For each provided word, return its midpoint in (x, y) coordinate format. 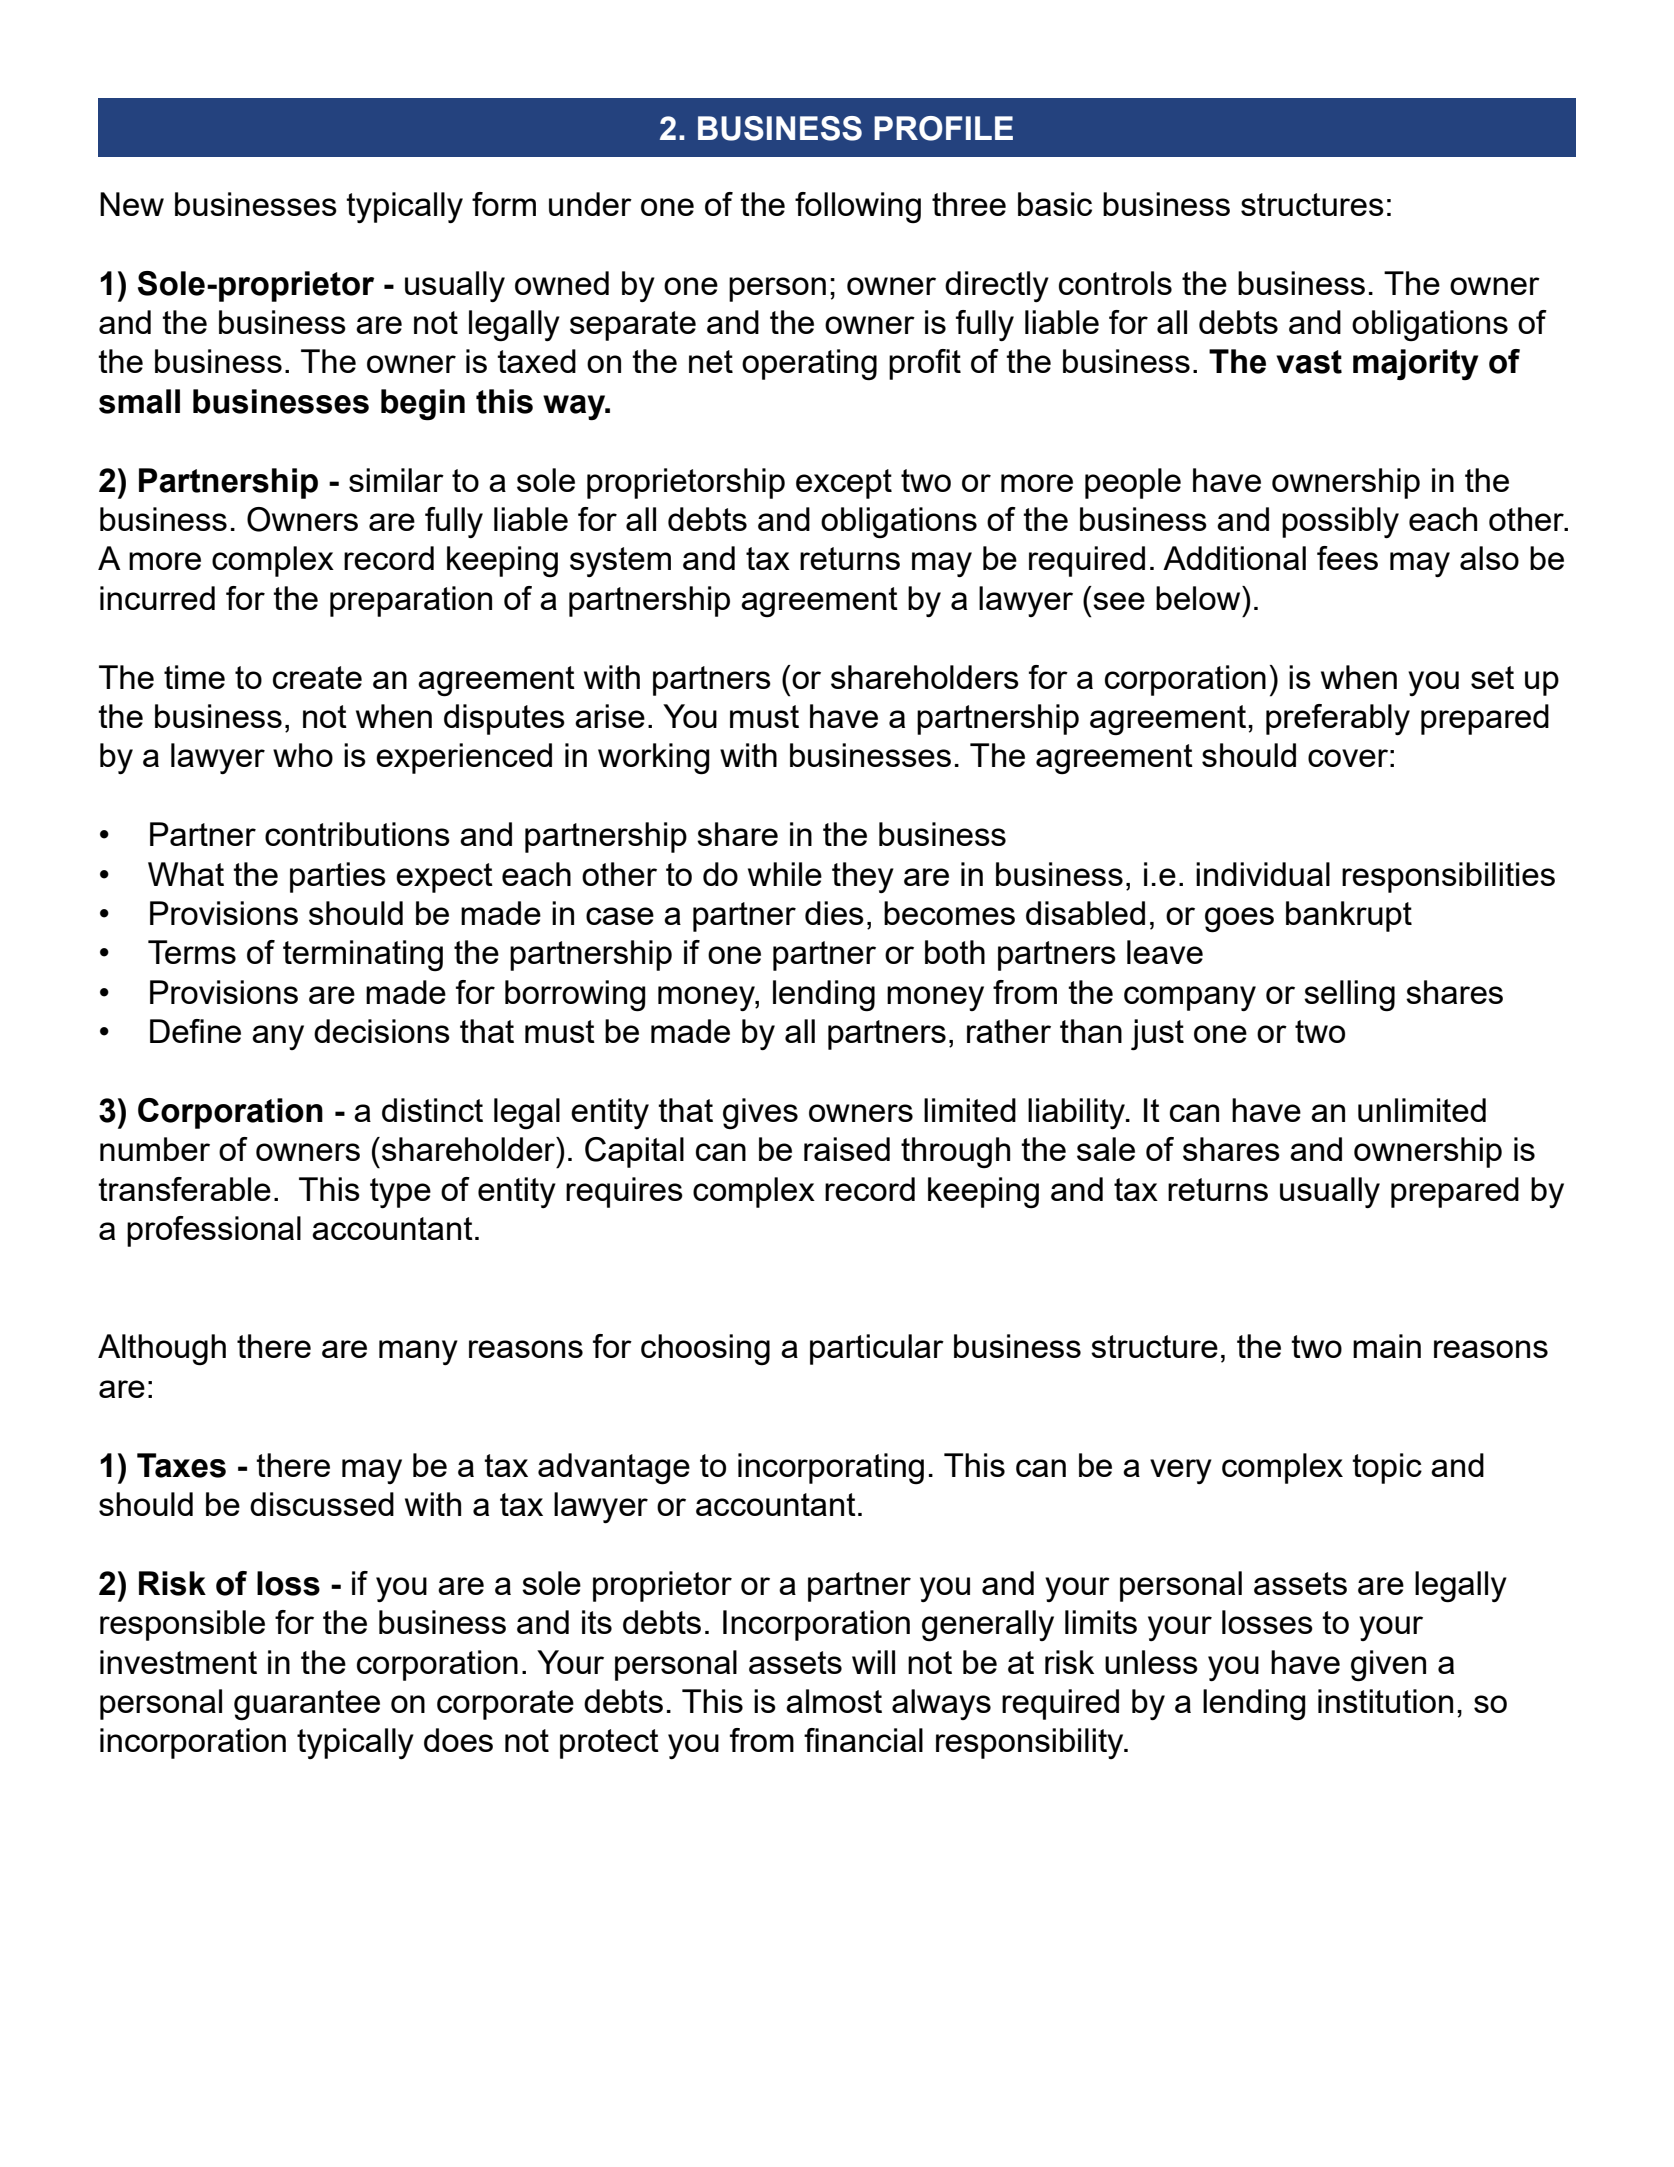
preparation (411, 601)
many (418, 1352)
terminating (363, 955)
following (858, 207)
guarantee (307, 1705)
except (844, 484)
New (132, 204)
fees (1347, 558)
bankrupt (1349, 916)
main (1387, 1346)
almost (834, 1701)
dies (834, 913)
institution (1385, 1701)
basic (1055, 204)
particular (877, 1349)
